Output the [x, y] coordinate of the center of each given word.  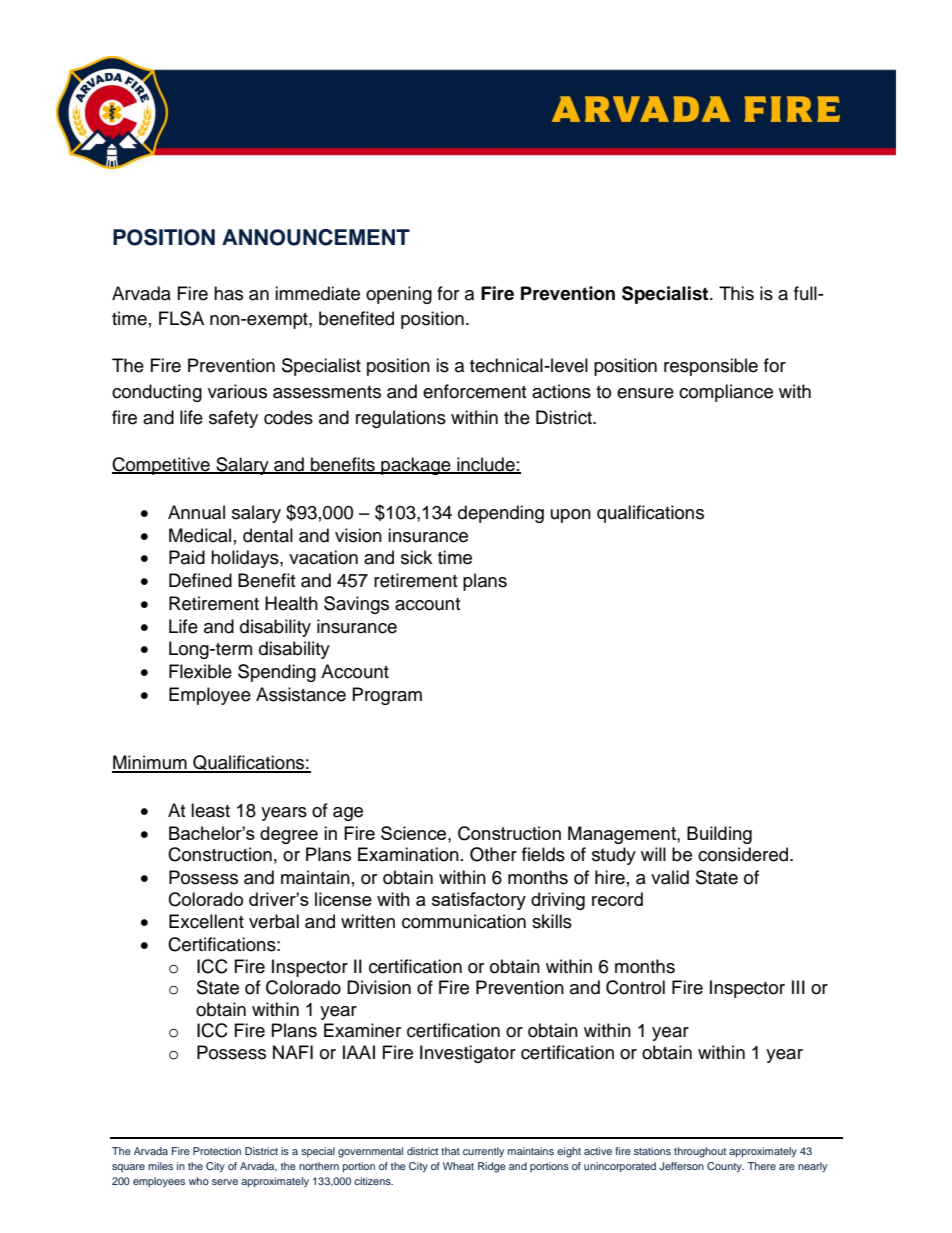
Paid [187, 557]
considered [744, 854]
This [736, 293]
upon [571, 516]
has [228, 293]
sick [416, 557]
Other [493, 854]
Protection [217, 1151]
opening [399, 295]
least [210, 810]
